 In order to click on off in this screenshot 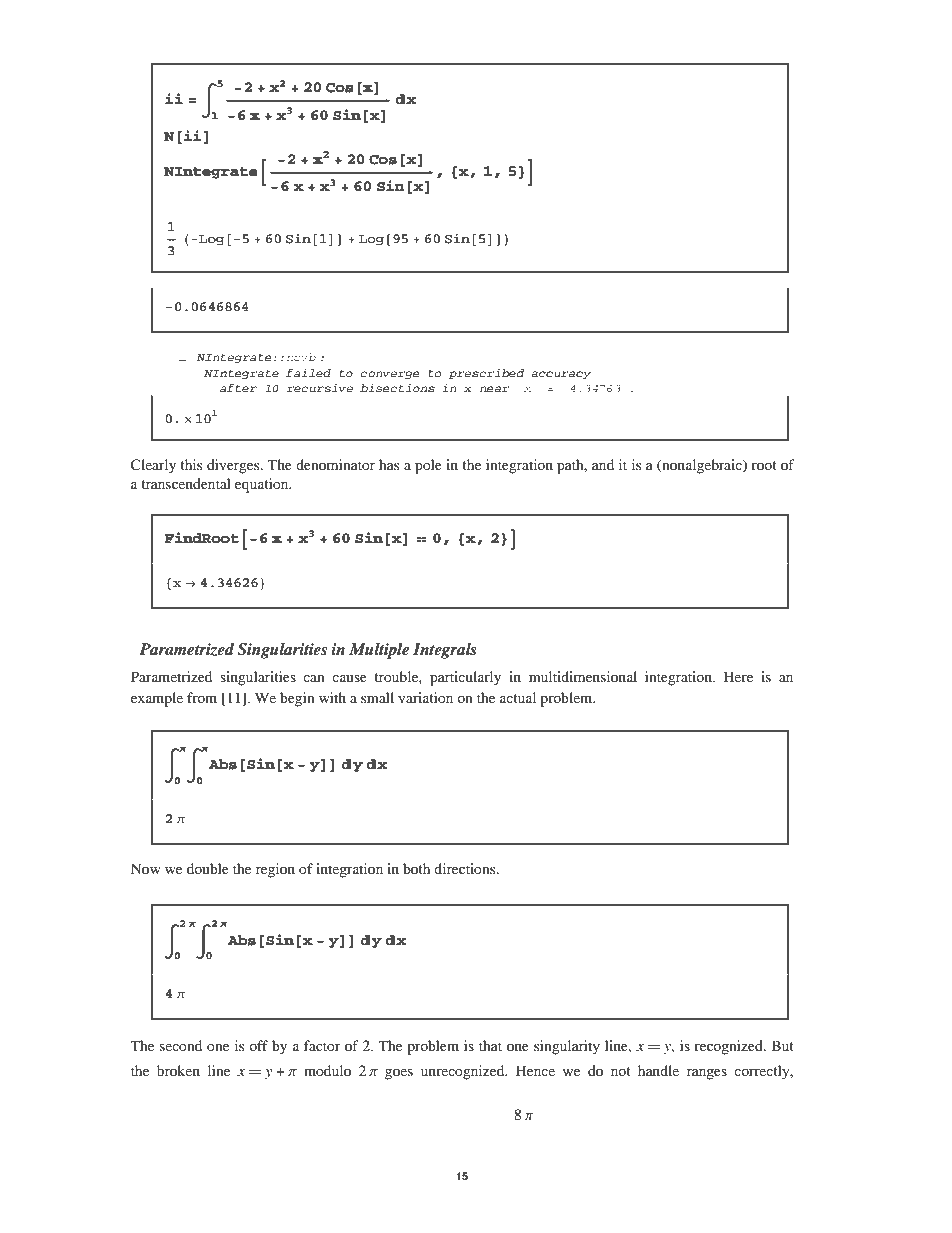, I will do `click(258, 1045)`.
